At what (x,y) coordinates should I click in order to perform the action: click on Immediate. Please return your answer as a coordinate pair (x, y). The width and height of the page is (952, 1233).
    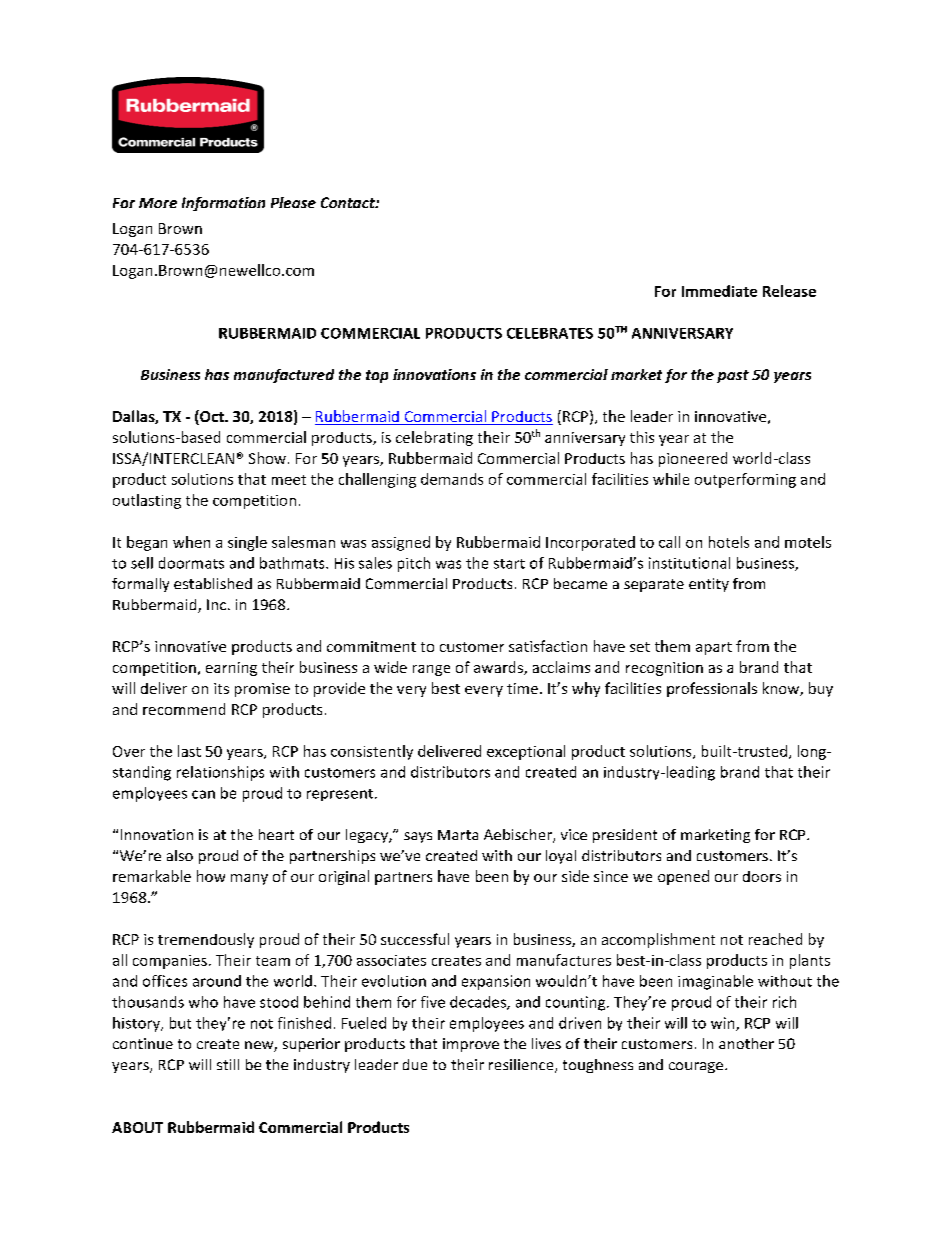
    Looking at the image, I should click on (719, 291).
